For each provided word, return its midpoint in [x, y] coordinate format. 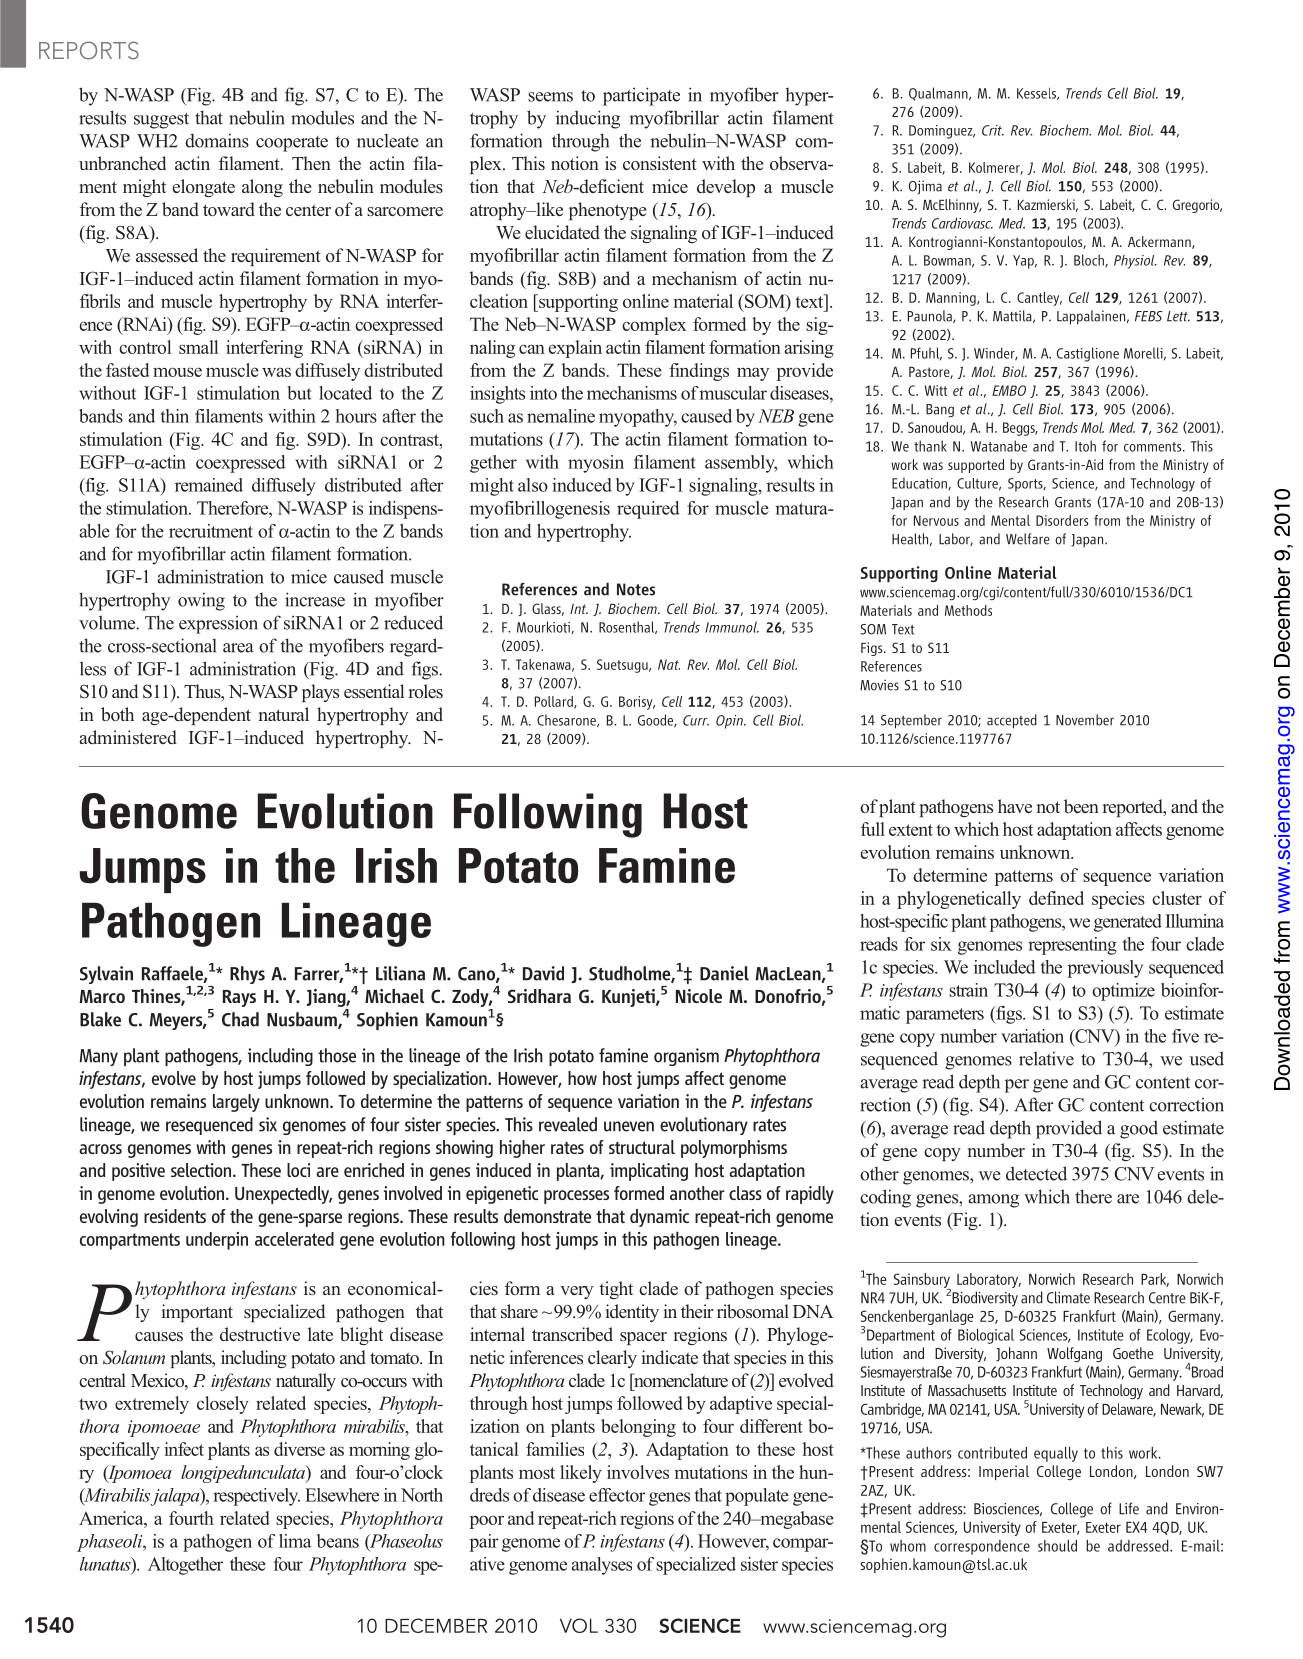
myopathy [638, 418]
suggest [161, 121]
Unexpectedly [283, 1195]
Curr [696, 720]
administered [128, 737]
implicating [649, 1172]
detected [1036, 1173]
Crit [993, 130]
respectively [256, 1497]
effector [617, 1495]
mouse [177, 372]
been [1081, 806]
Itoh [1085, 446]
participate [641, 96]
